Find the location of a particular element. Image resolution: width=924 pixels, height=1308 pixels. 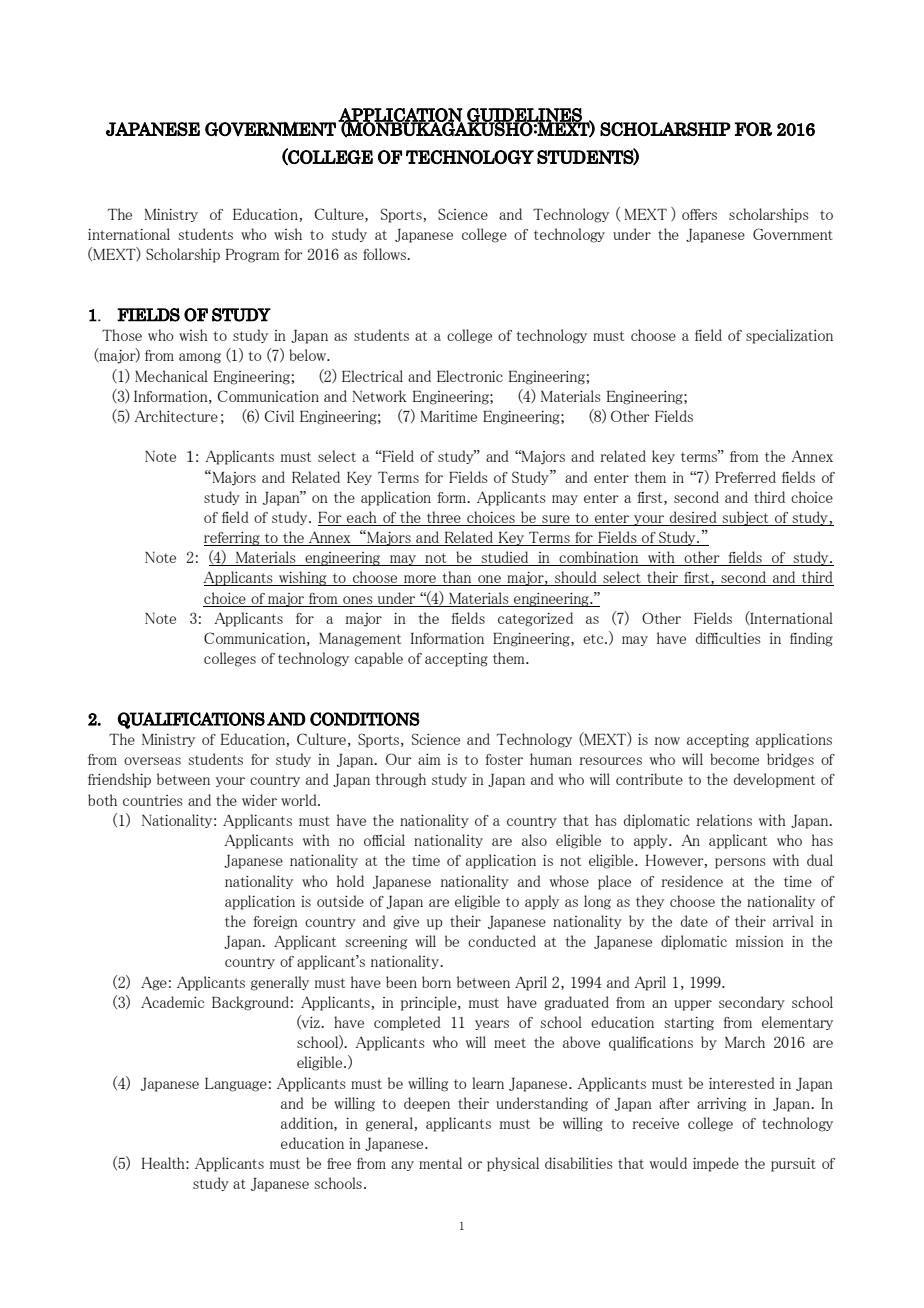

three is located at coordinates (444, 517).
